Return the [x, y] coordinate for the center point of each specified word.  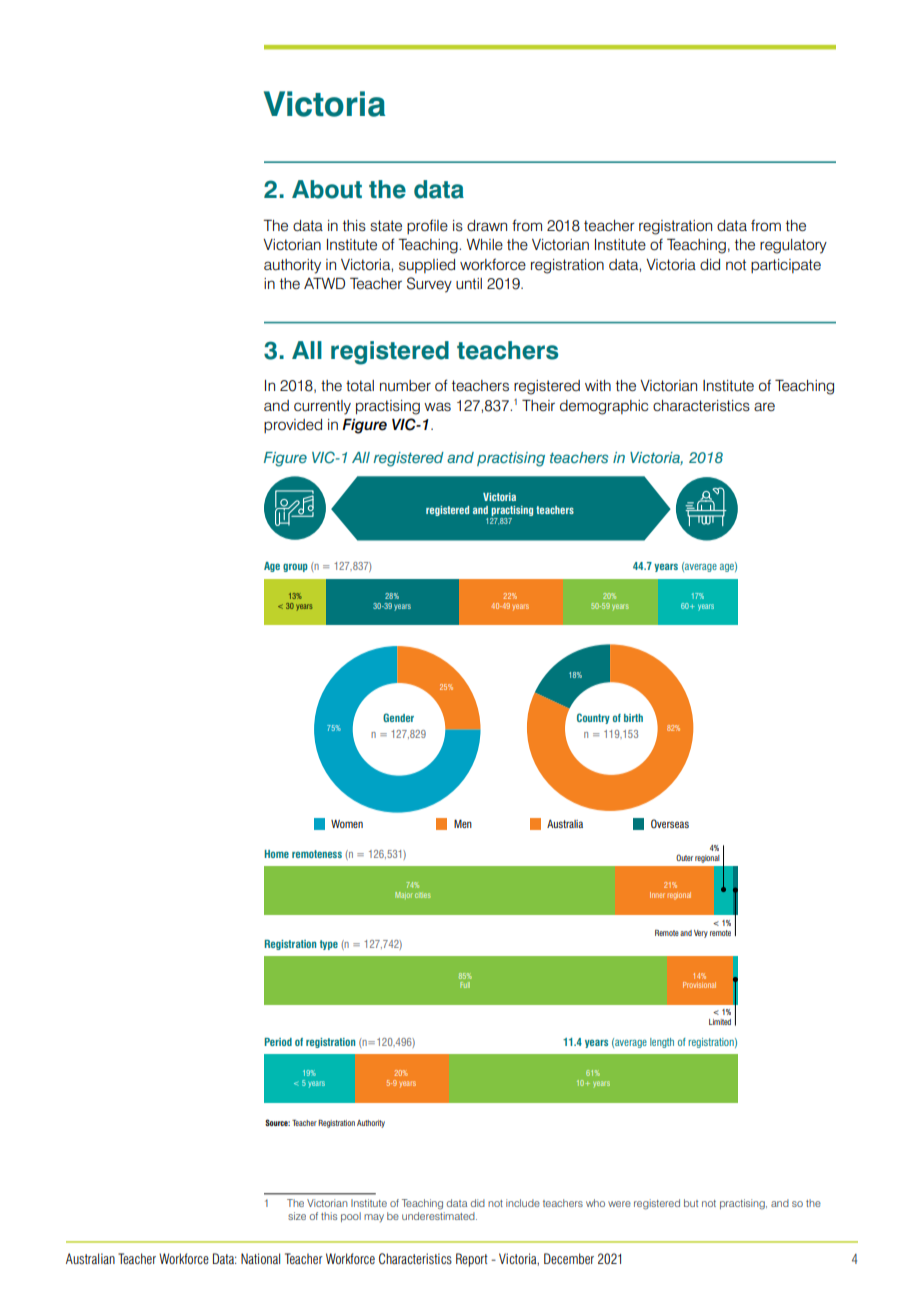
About [327, 189]
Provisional [699, 985]
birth [633, 718]
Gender [398, 717]
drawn [487, 226]
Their [538, 405]
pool [351, 1217]
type [329, 945]
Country [593, 718]
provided [293, 426]
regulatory [793, 246]
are [764, 406]
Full [465, 985]
